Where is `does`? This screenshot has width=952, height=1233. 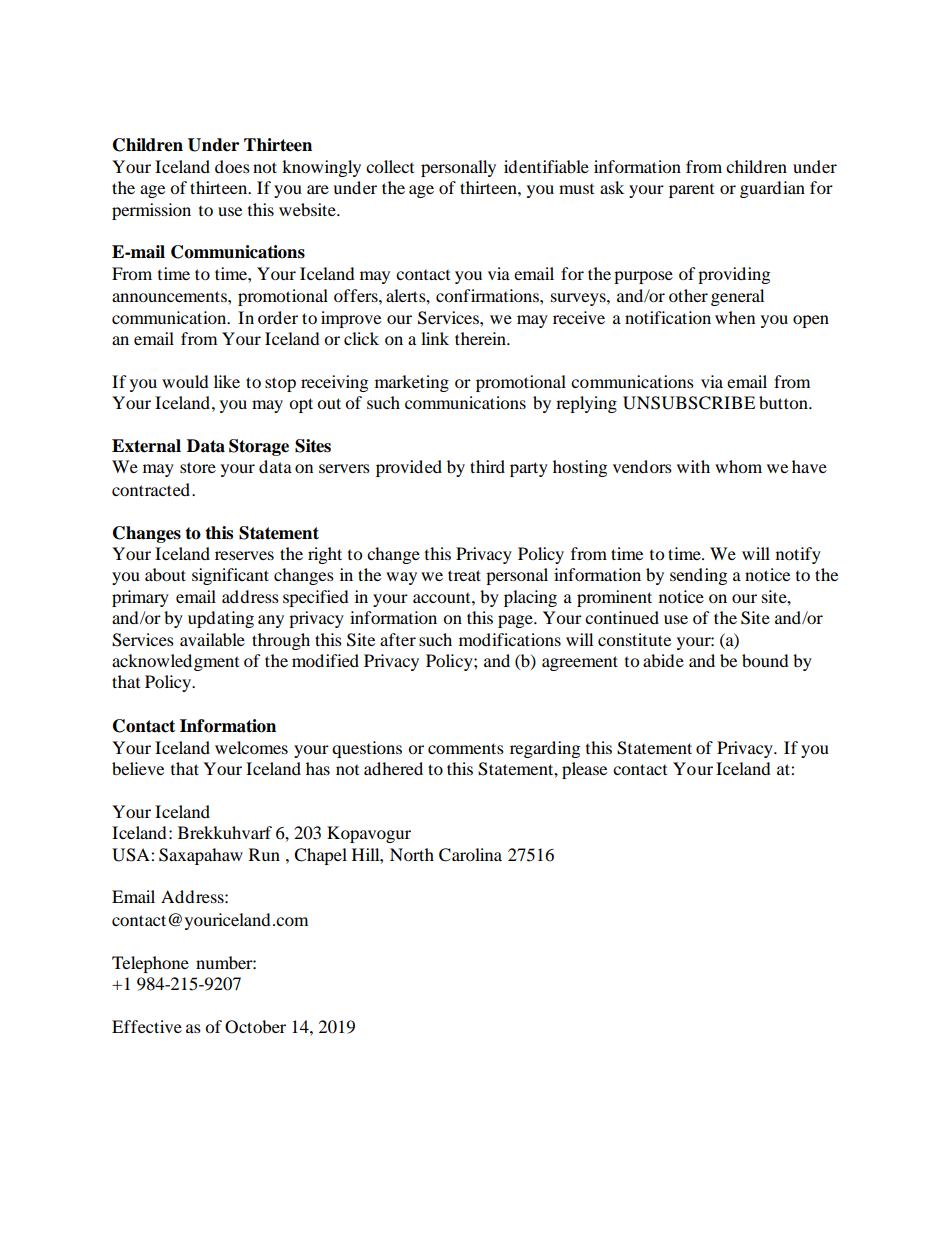 does is located at coordinates (232, 166).
